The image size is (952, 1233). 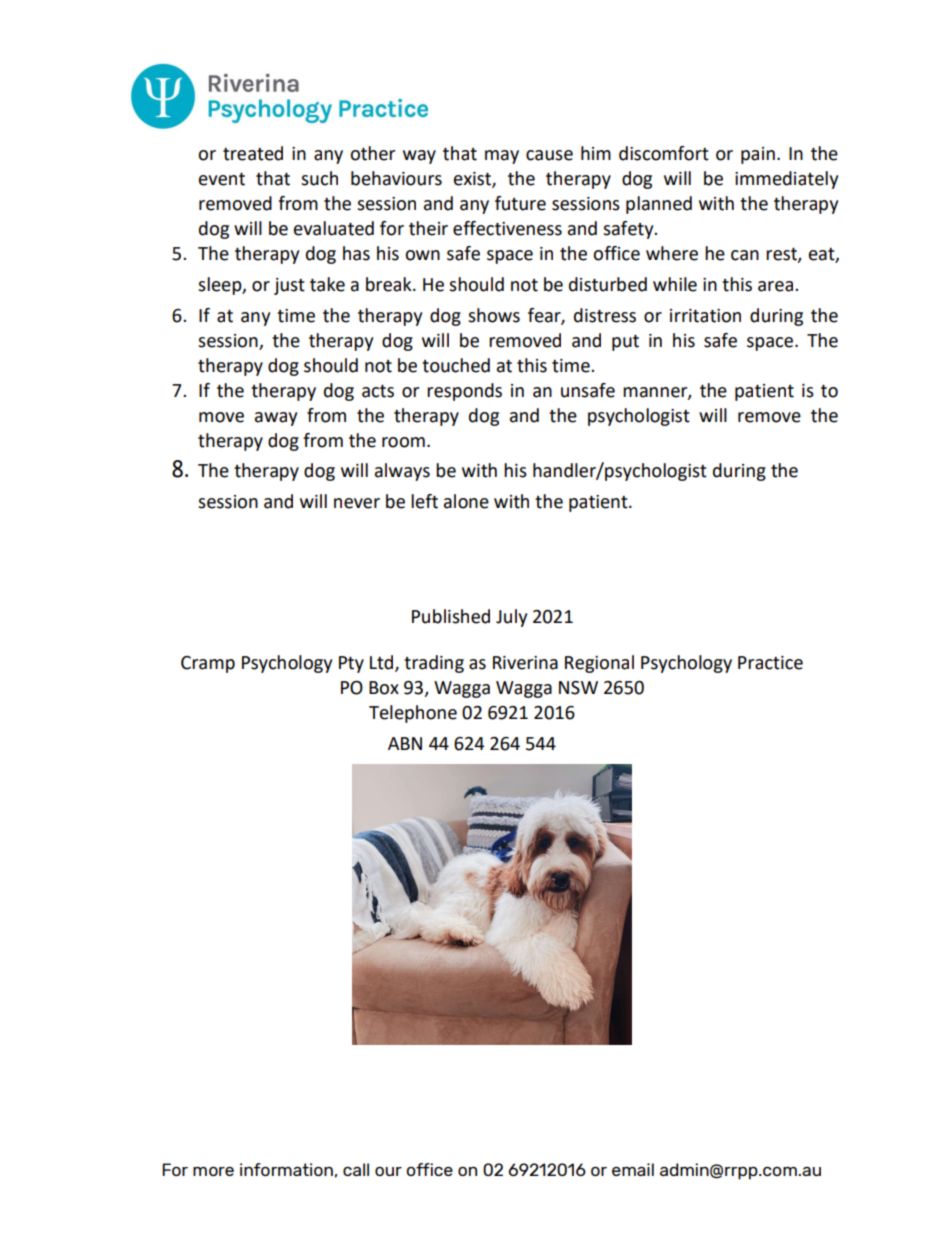 What do you see at coordinates (758, 155) in the document?
I see `pain` at bounding box center [758, 155].
